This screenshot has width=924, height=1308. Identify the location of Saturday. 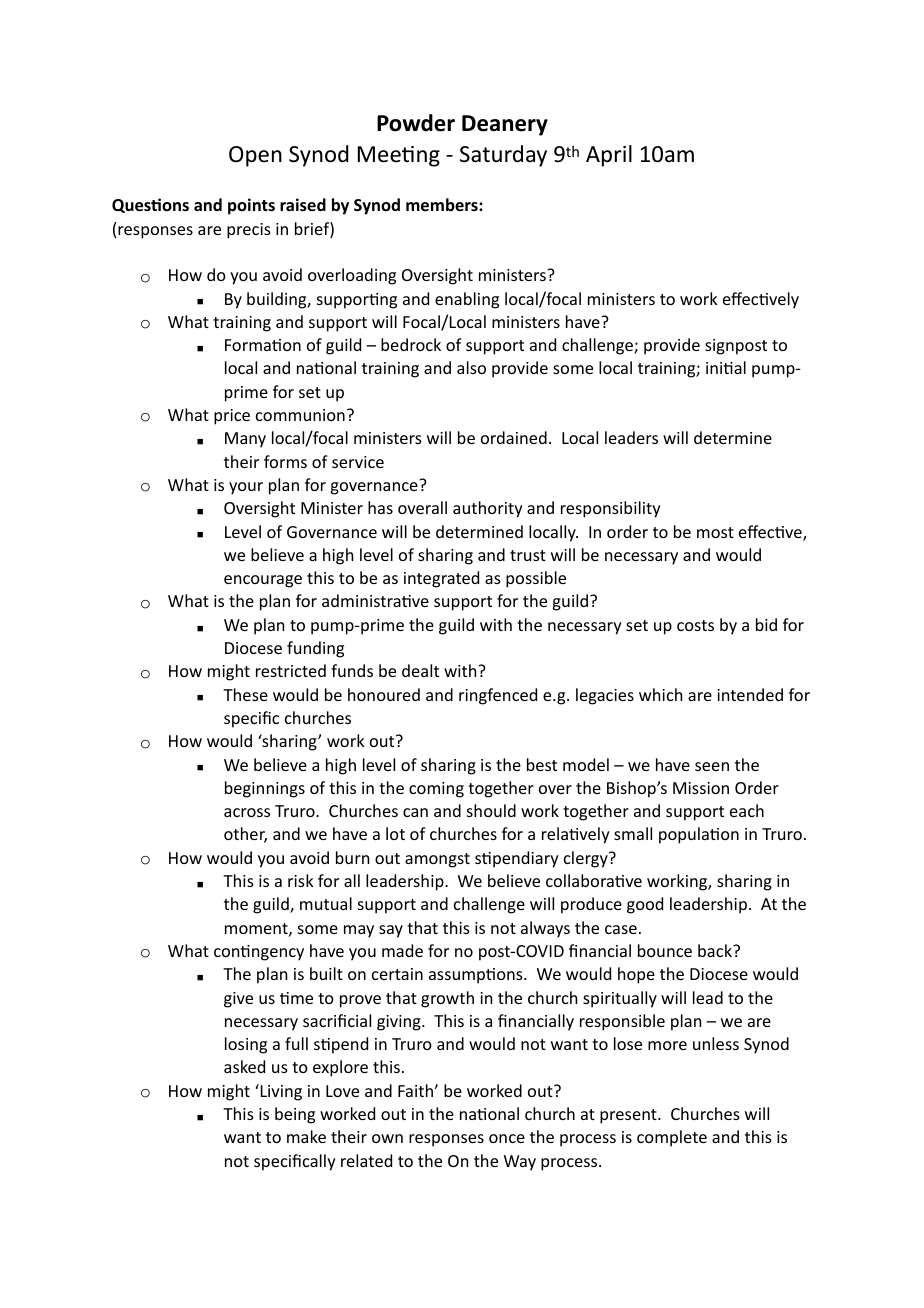
(503, 156).
